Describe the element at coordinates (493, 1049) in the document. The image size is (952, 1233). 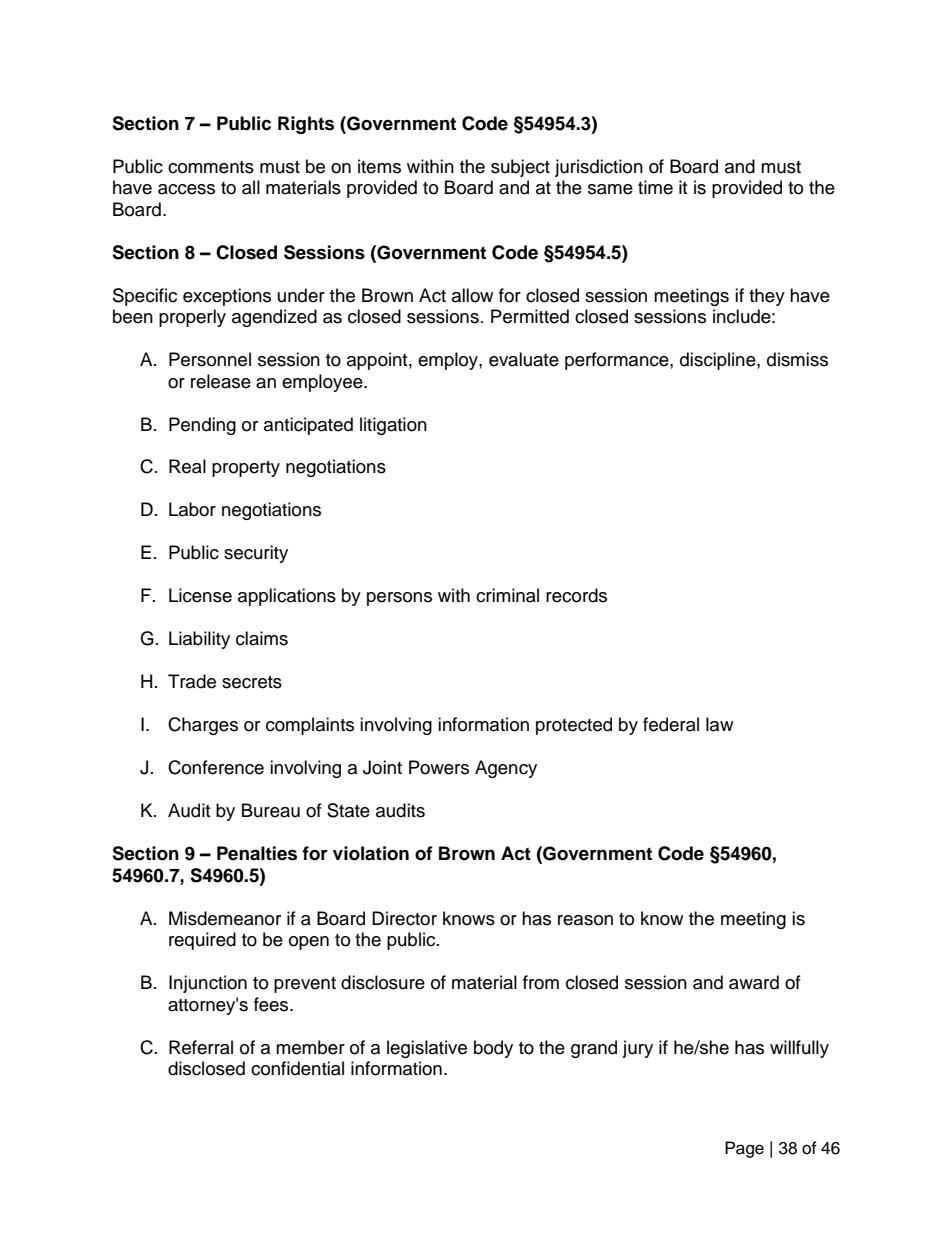
I see `body` at that location.
